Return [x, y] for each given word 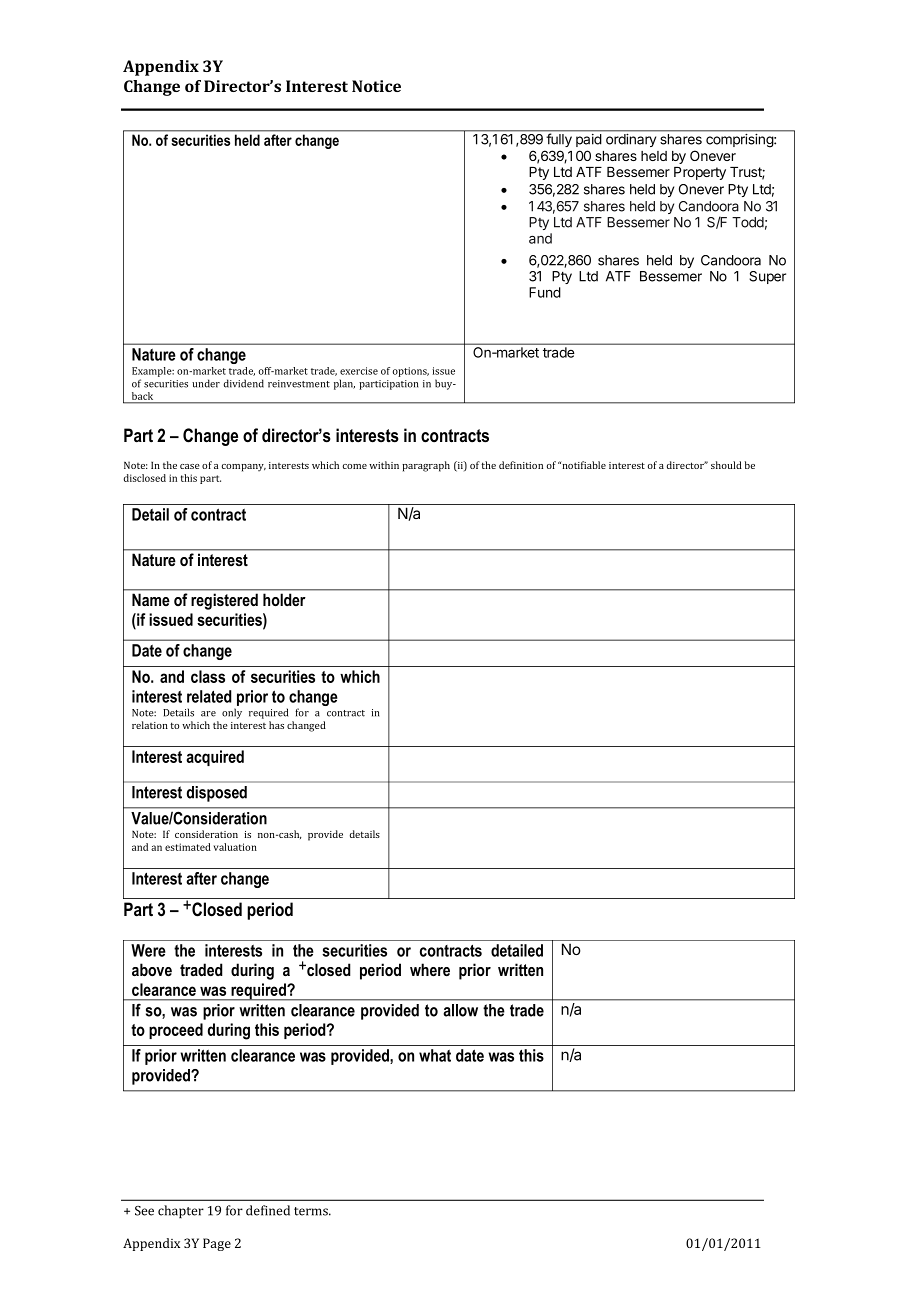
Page [217, 1244]
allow [460, 1010]
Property [700, 173]
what [435, 1055]
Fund [545, 292]
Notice [376, 86]
